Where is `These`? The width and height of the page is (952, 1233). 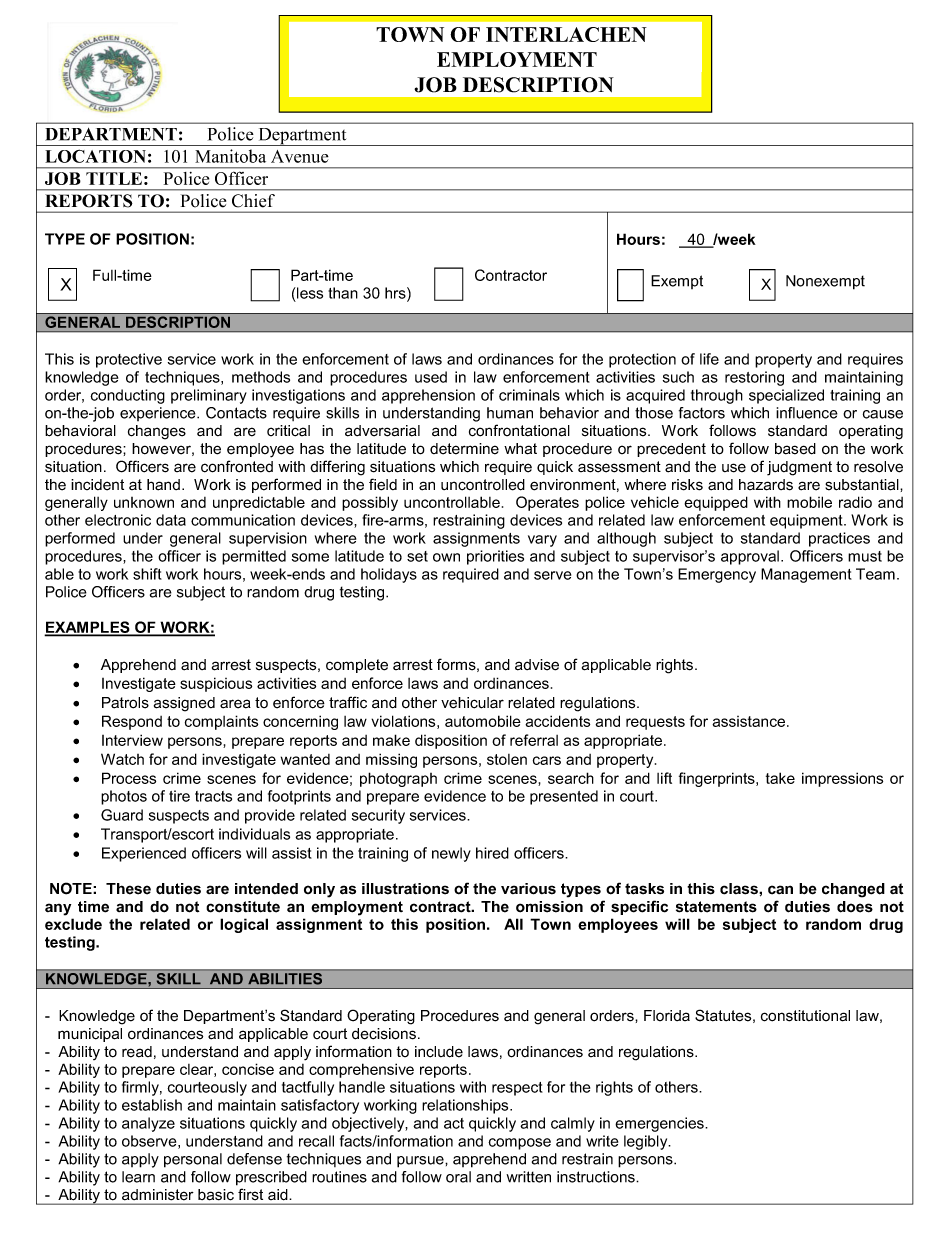
These is located at coordinates (128, 889).
